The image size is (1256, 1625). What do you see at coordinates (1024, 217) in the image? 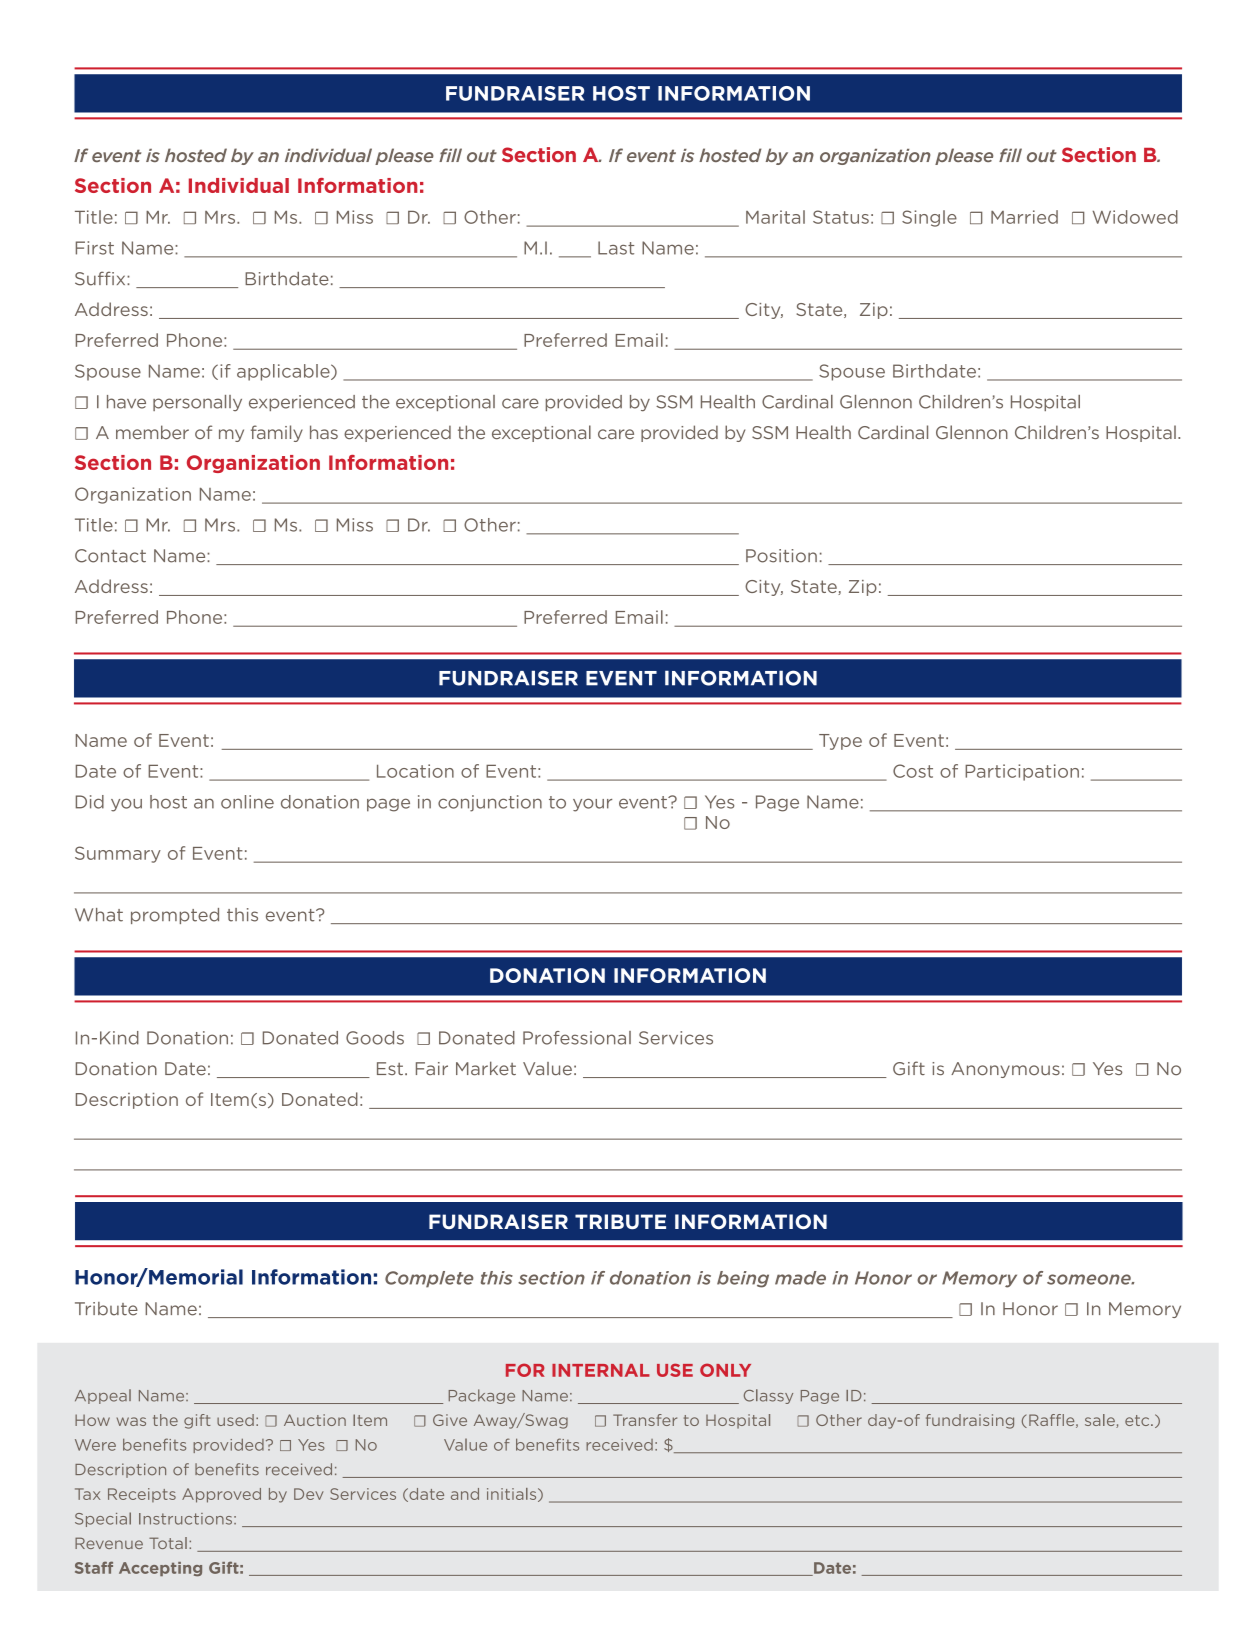
I see `Married` at bounding box center [1024, 217].
